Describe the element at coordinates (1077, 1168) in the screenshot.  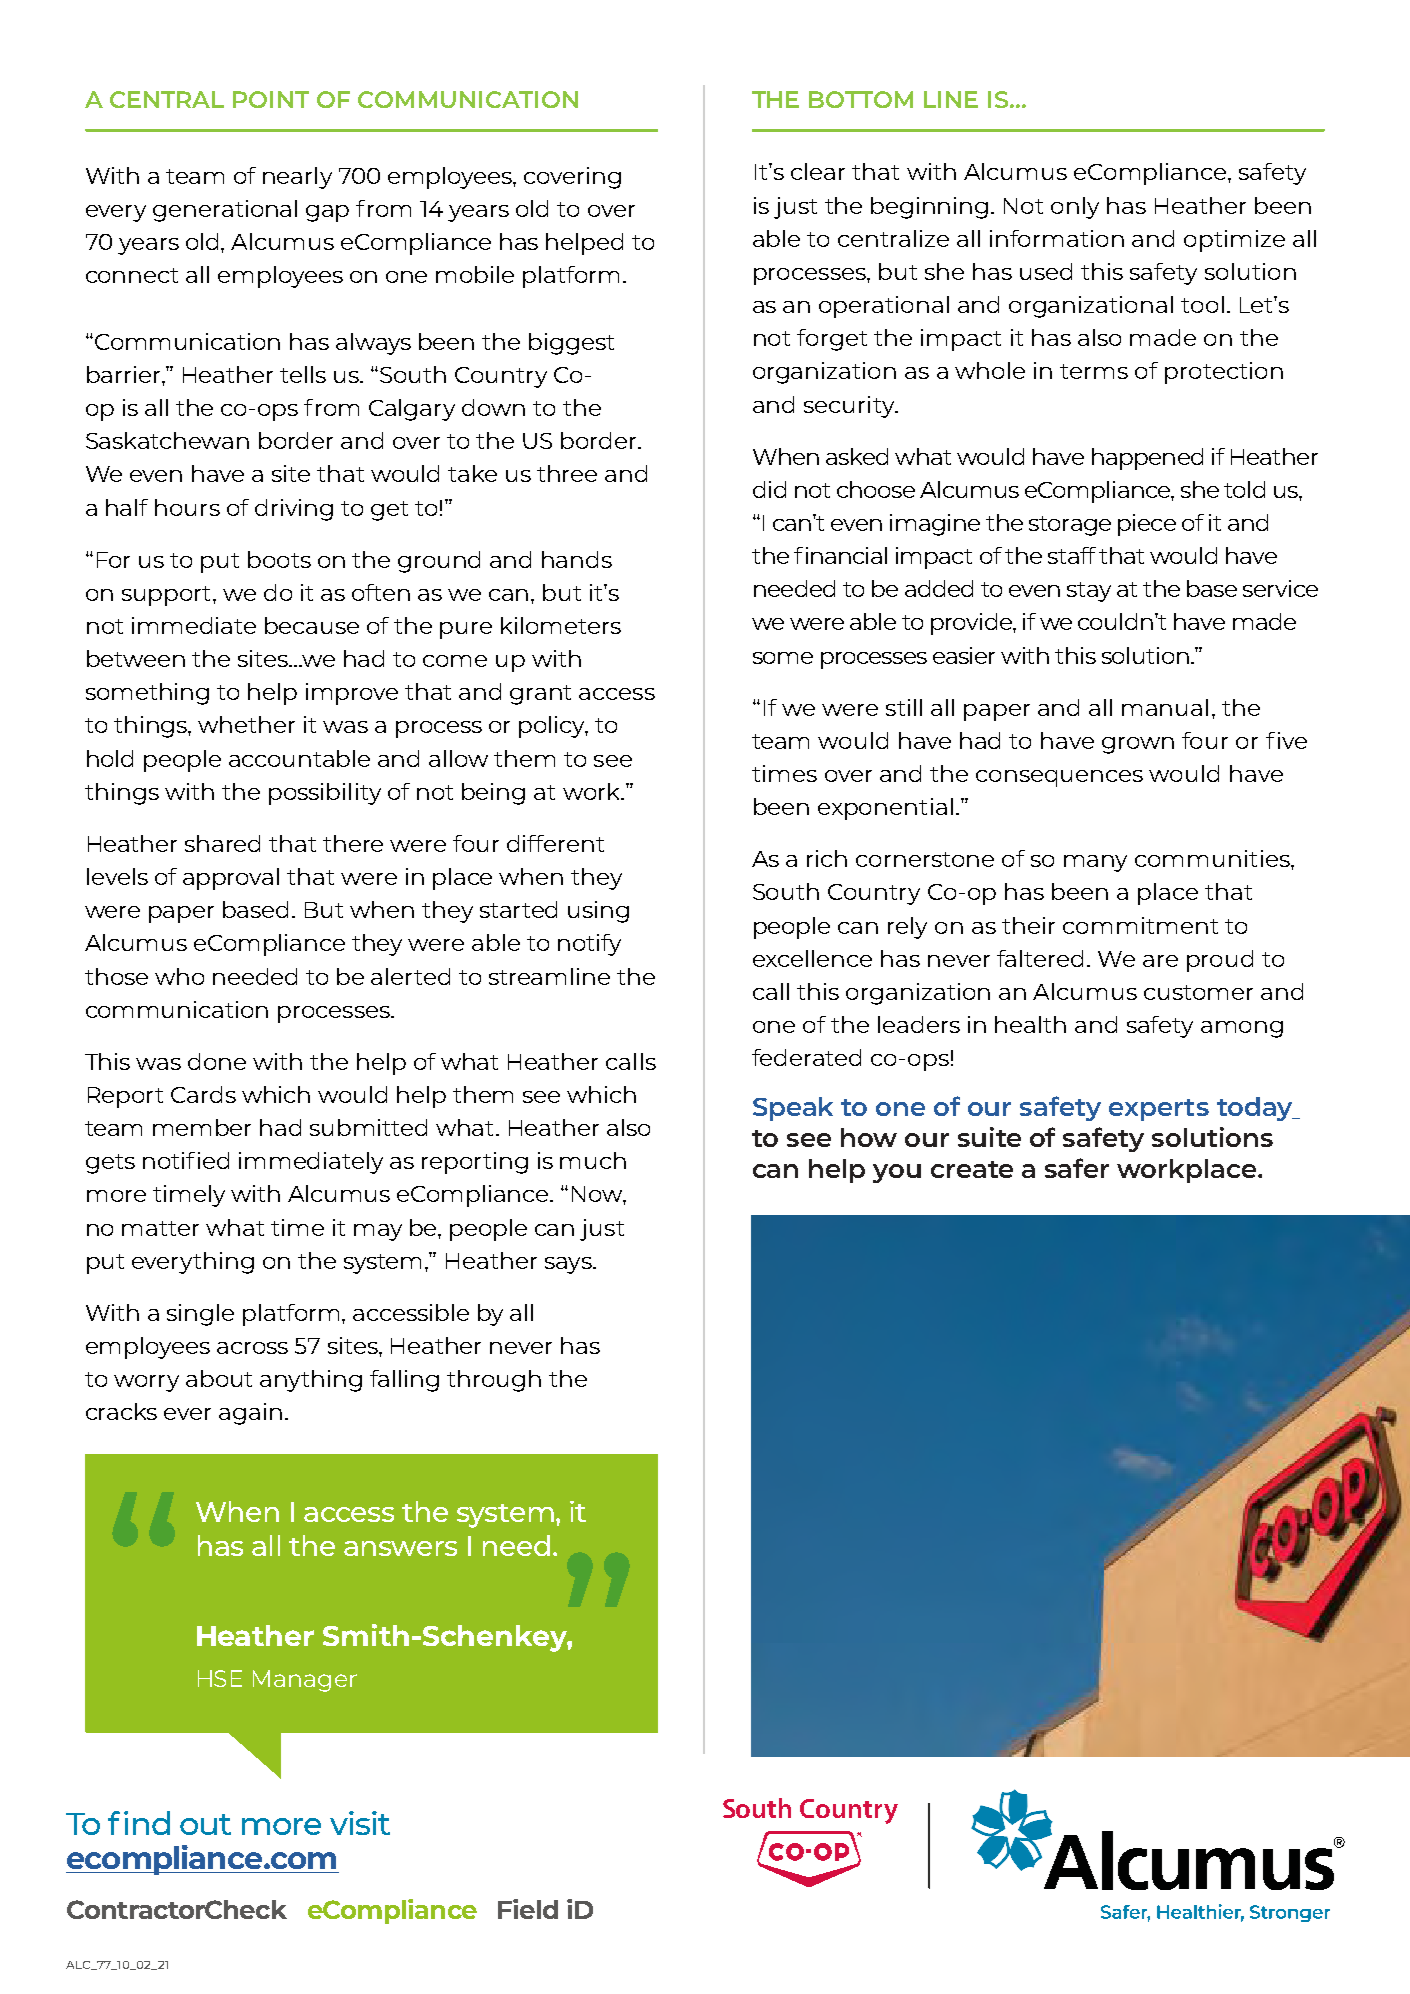
I see `safer` at that location.
